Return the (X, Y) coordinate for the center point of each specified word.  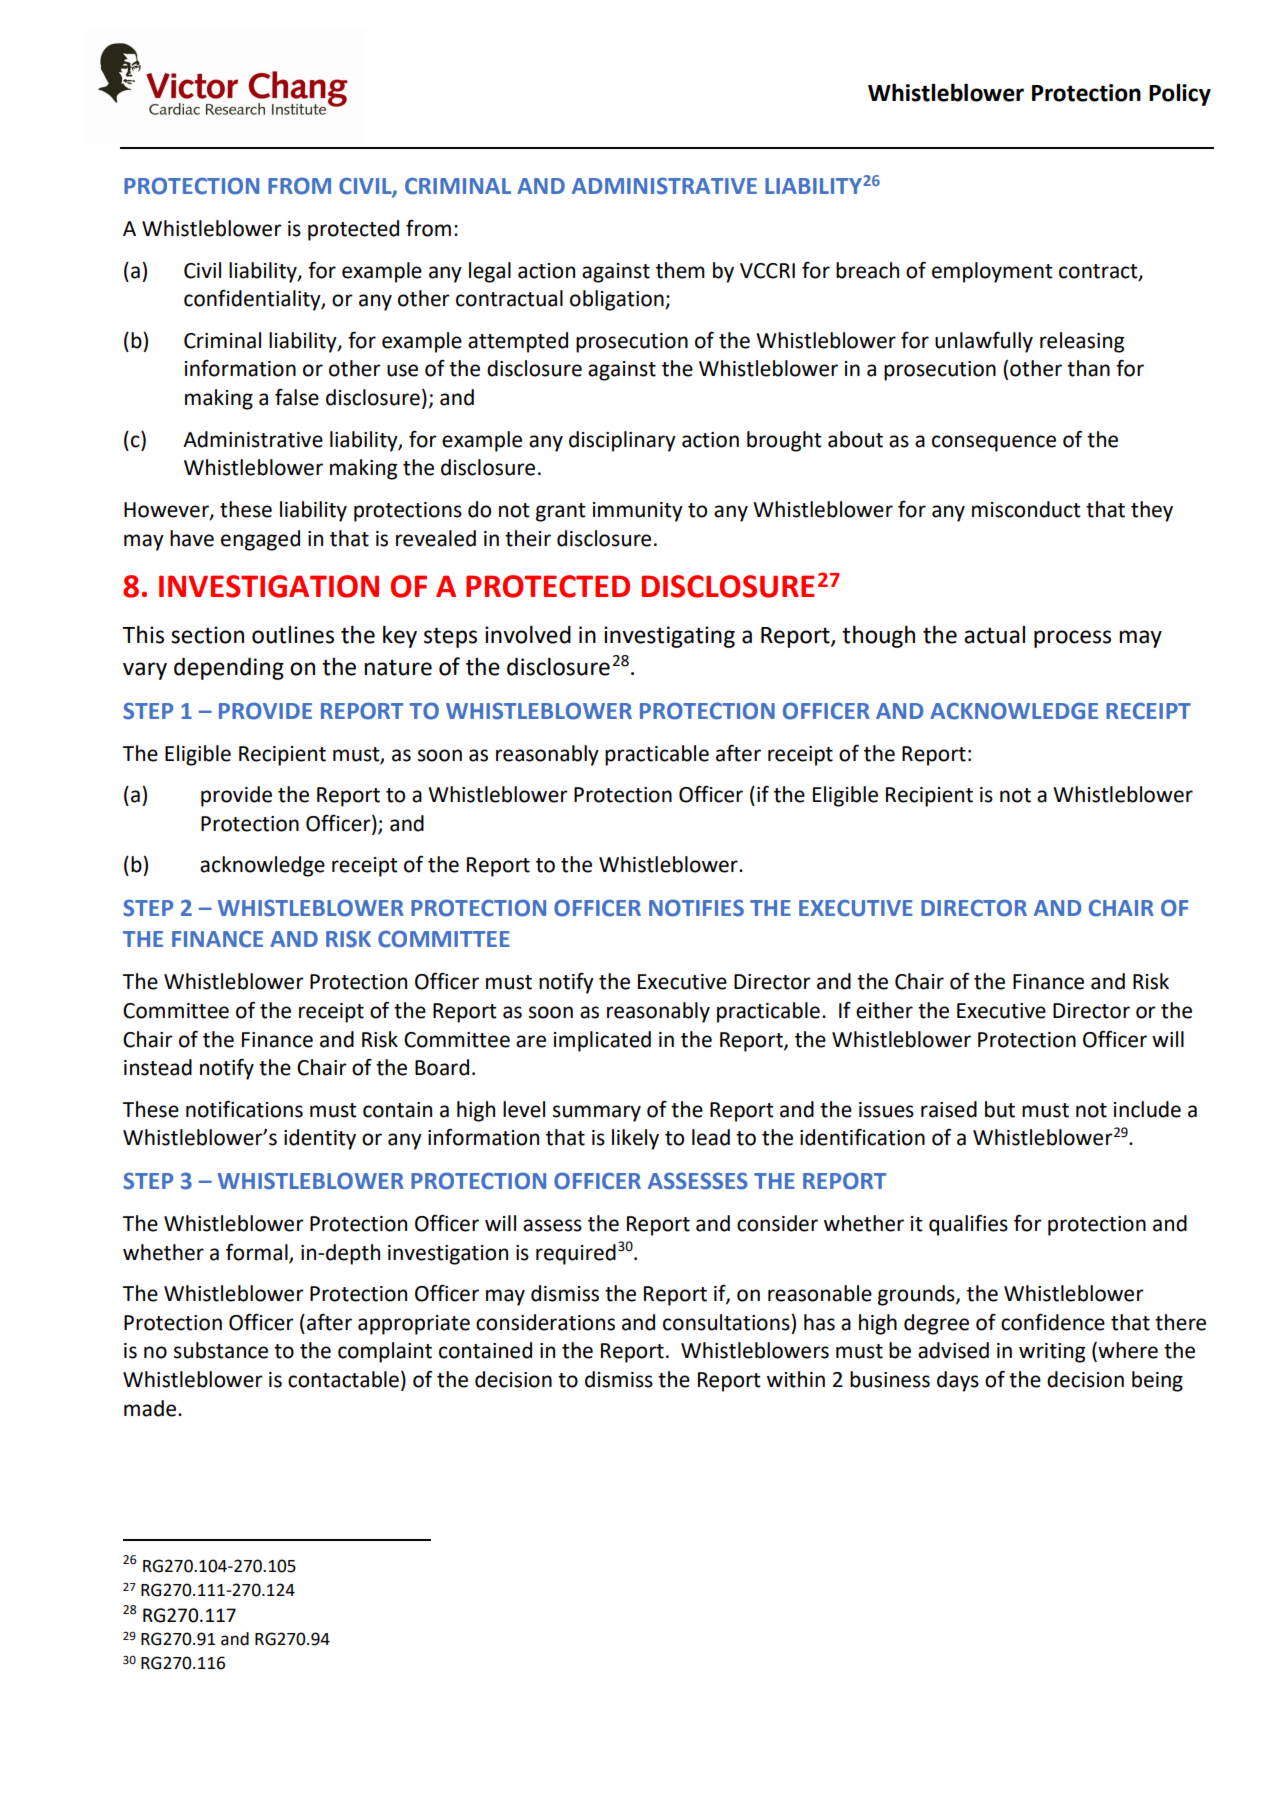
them (680, 270)
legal (490, 272)
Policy (1180, 94)
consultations (727, 1322)
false (297, 397)
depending (229, 668)
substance (221, 1350)
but (1000, 1109)
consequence (994, 443)
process (1072, 639)
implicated (602, 1041)
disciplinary (622, 441)
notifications (244, 1109)
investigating (669, 637)
